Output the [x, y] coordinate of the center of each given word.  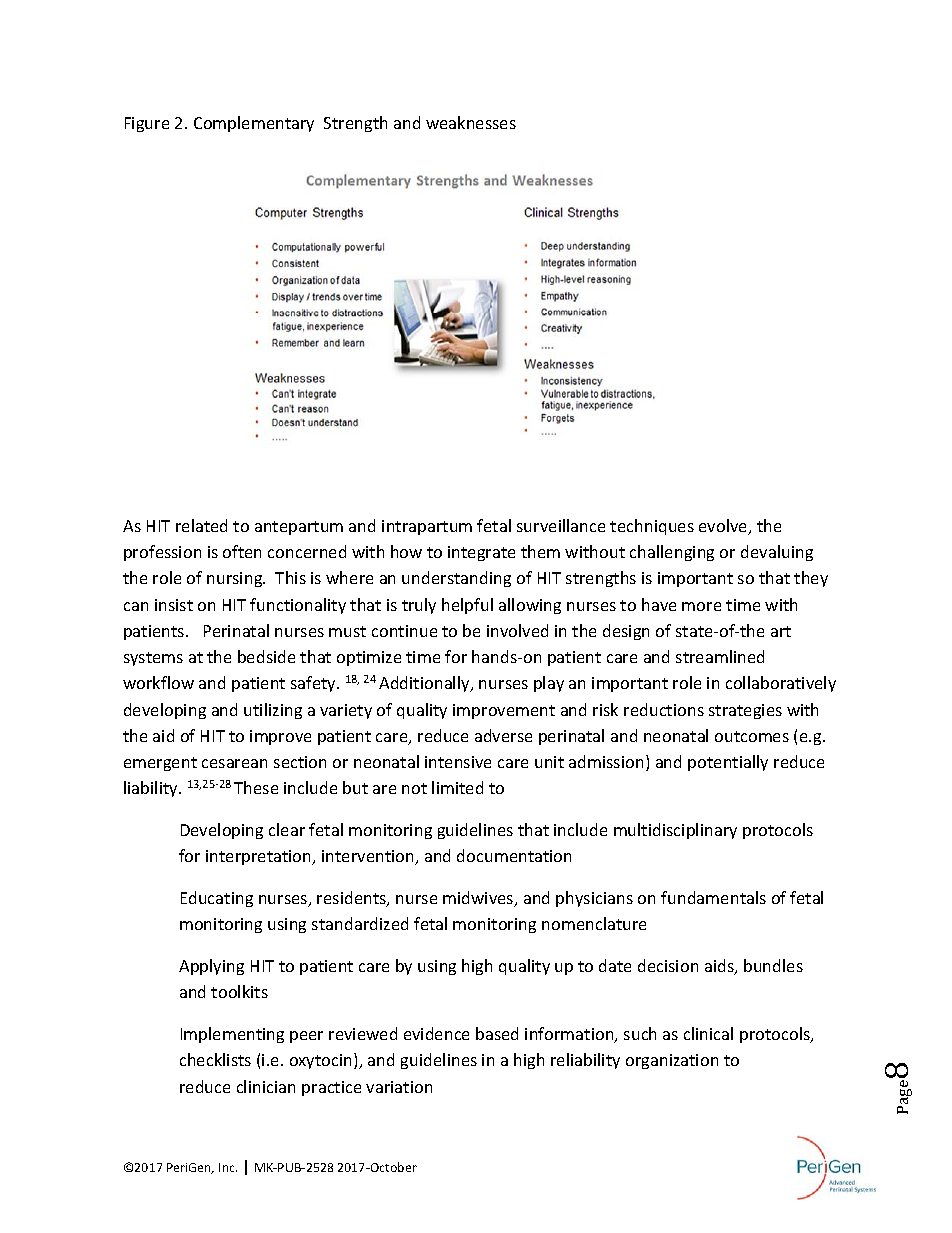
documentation [514, 855]
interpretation [260, 857]
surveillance [561, 525]
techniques [652, 527]
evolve [724, 527]
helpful [467, 606]
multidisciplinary [675, 831]
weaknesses [471, 122]
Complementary [254, 124]
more [701, 606]
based [497, 1033]
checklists [215, 1059]
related [201, 525]
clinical [708, 1033]
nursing [236, 579]
